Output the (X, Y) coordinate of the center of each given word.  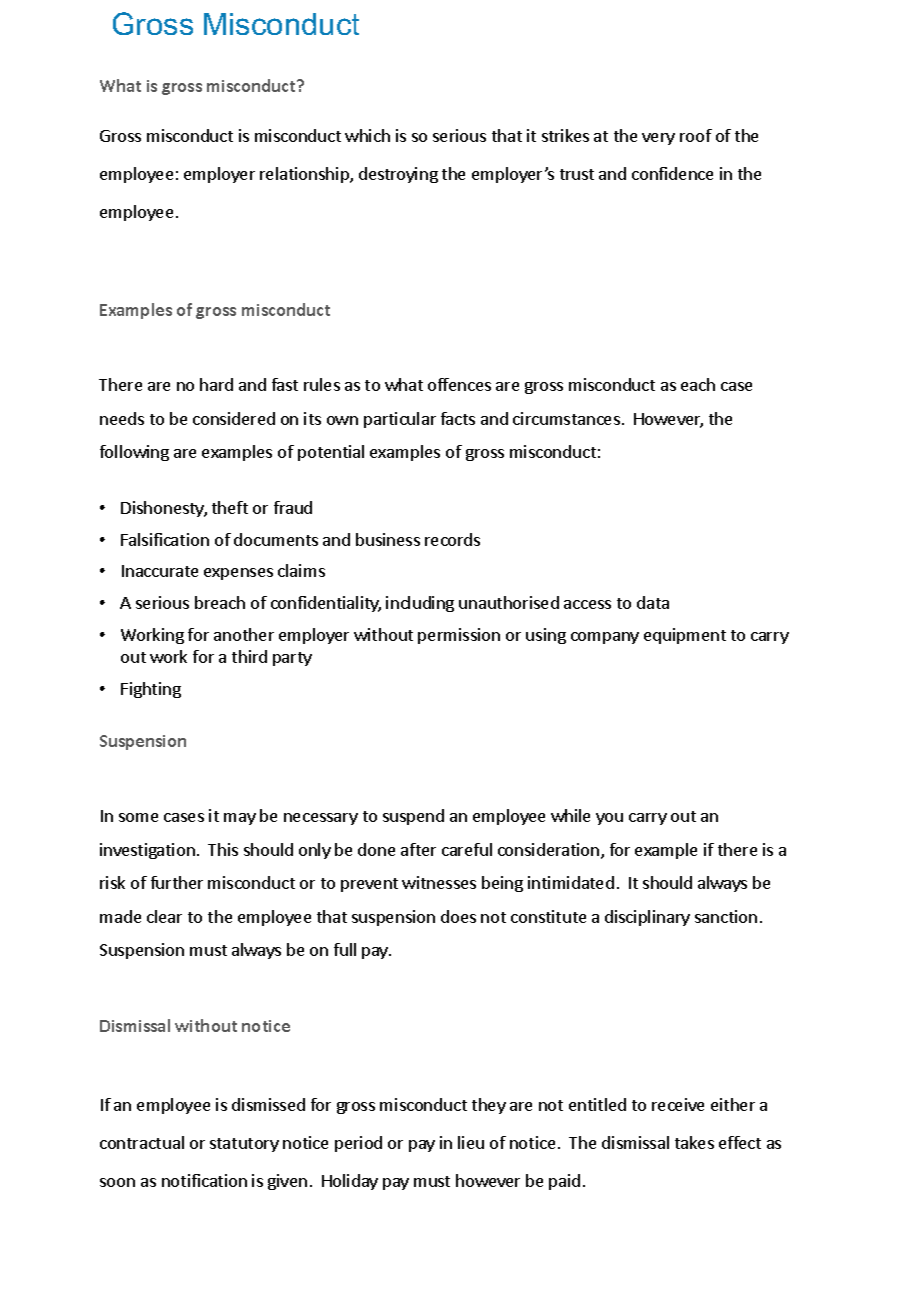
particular (400, 420)
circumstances (566, 418)
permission (459, 636)
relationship (305, 175)
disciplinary (647, 918)
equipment (685, 636)
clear (164, 916)
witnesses (439, 882)
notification (204, 1180)
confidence (672, 173)
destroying (398, 175)
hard (216, 384)
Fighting (151, 690)
